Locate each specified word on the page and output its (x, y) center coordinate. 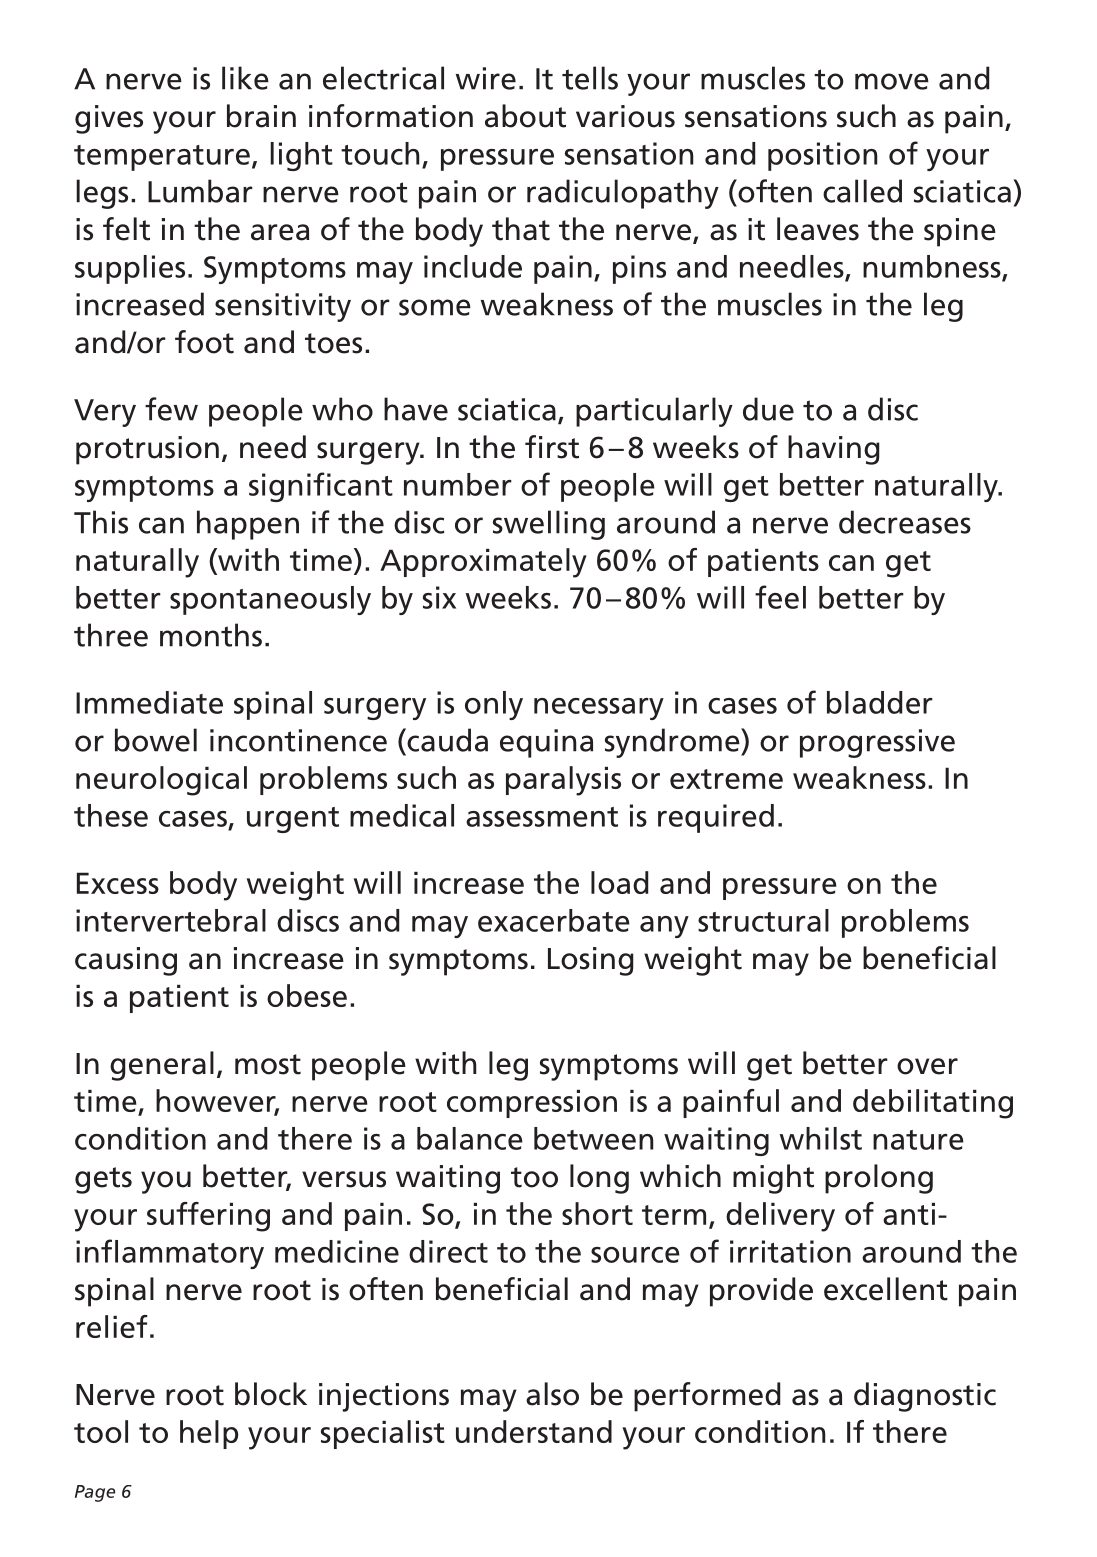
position (822, 156)
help (209, 1434)
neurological (161, 781)
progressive (877, 743)
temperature (162, 158)
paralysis (563, 781)
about (525, 116)
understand (534, 1431)
